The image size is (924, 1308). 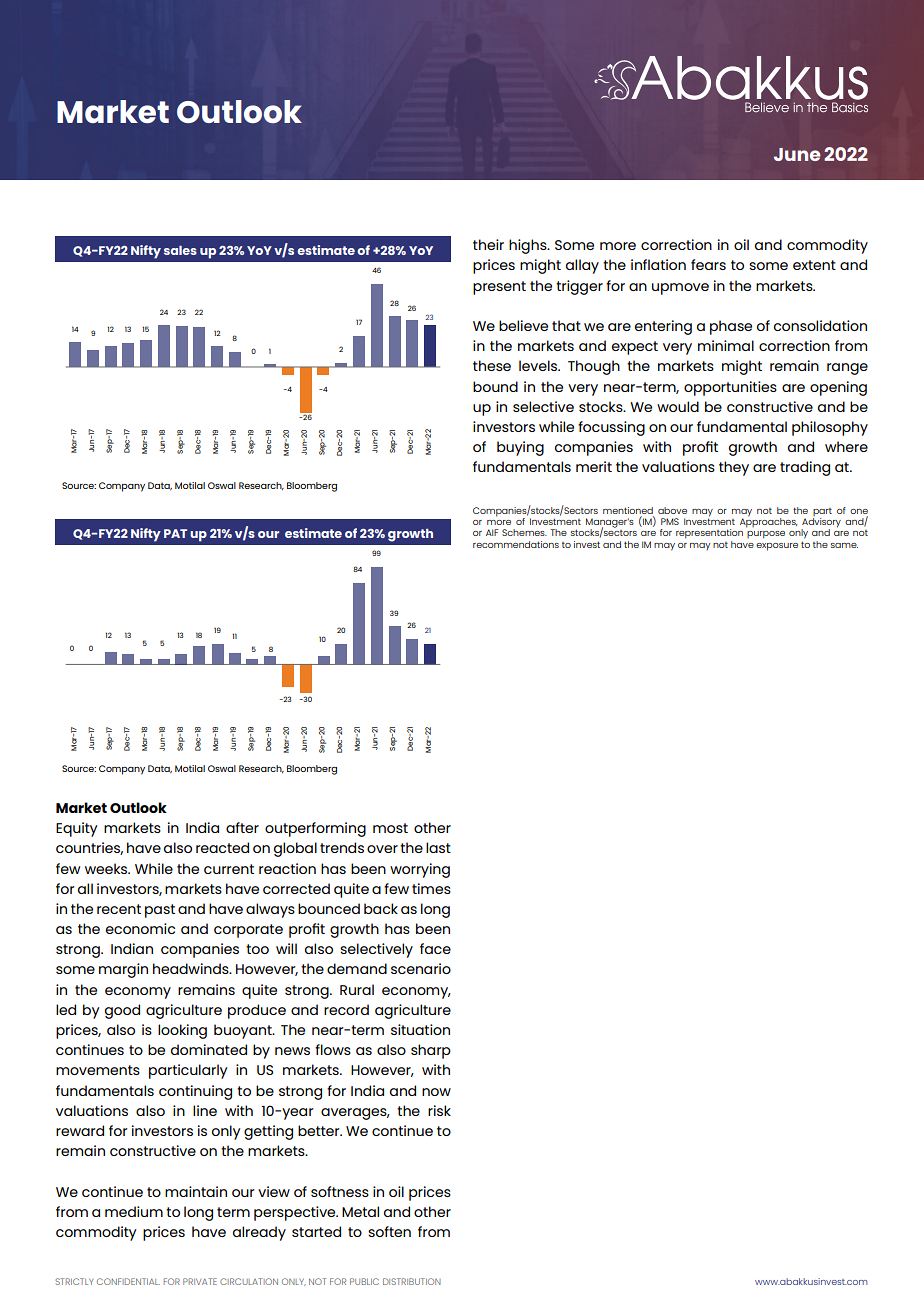 I want to click on reacted, so click(x=222, y=847).
